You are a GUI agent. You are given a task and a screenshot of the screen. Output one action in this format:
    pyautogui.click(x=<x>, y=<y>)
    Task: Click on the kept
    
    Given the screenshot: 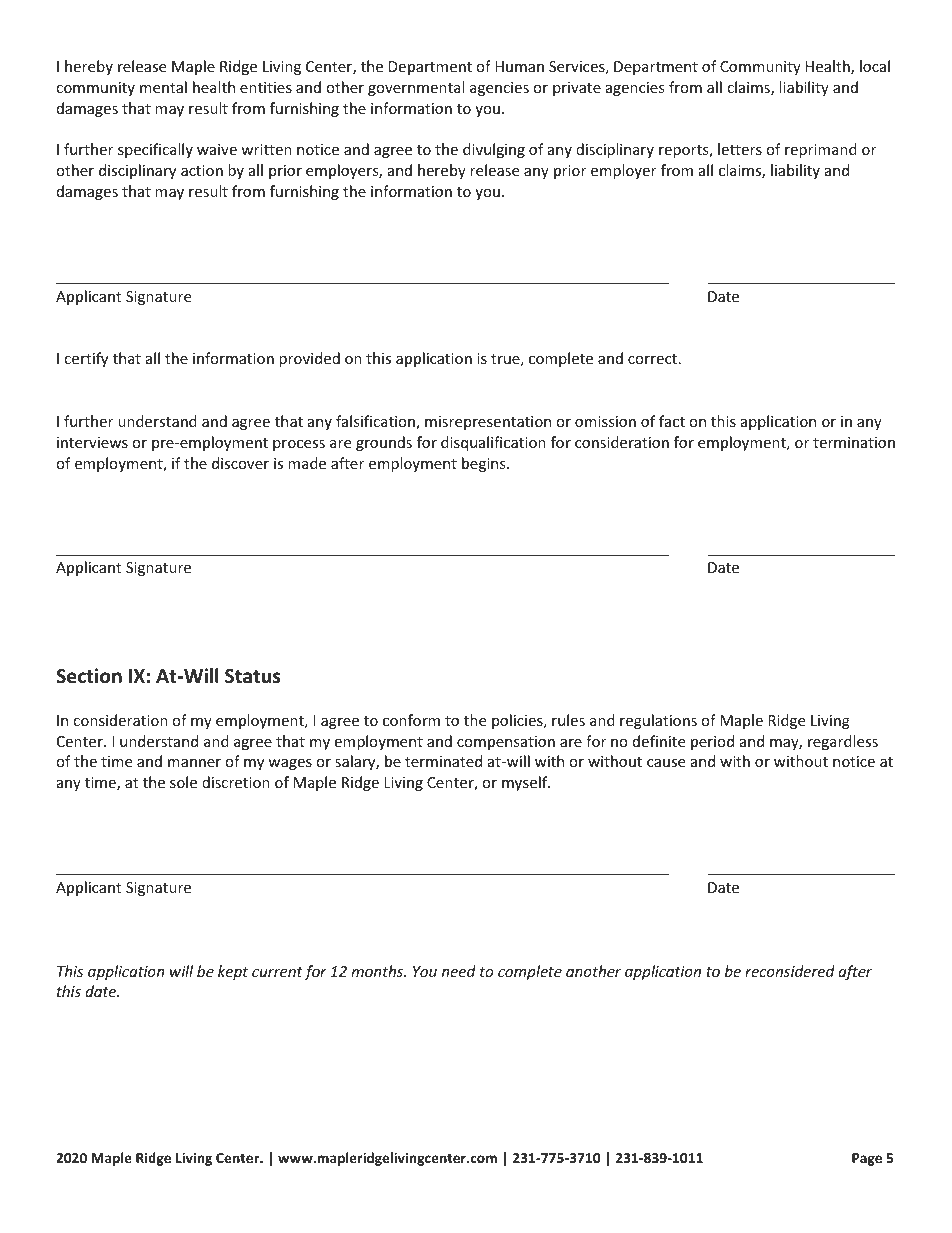 What is the action you would take?
    pyautogui.click(x=233, y=972)
